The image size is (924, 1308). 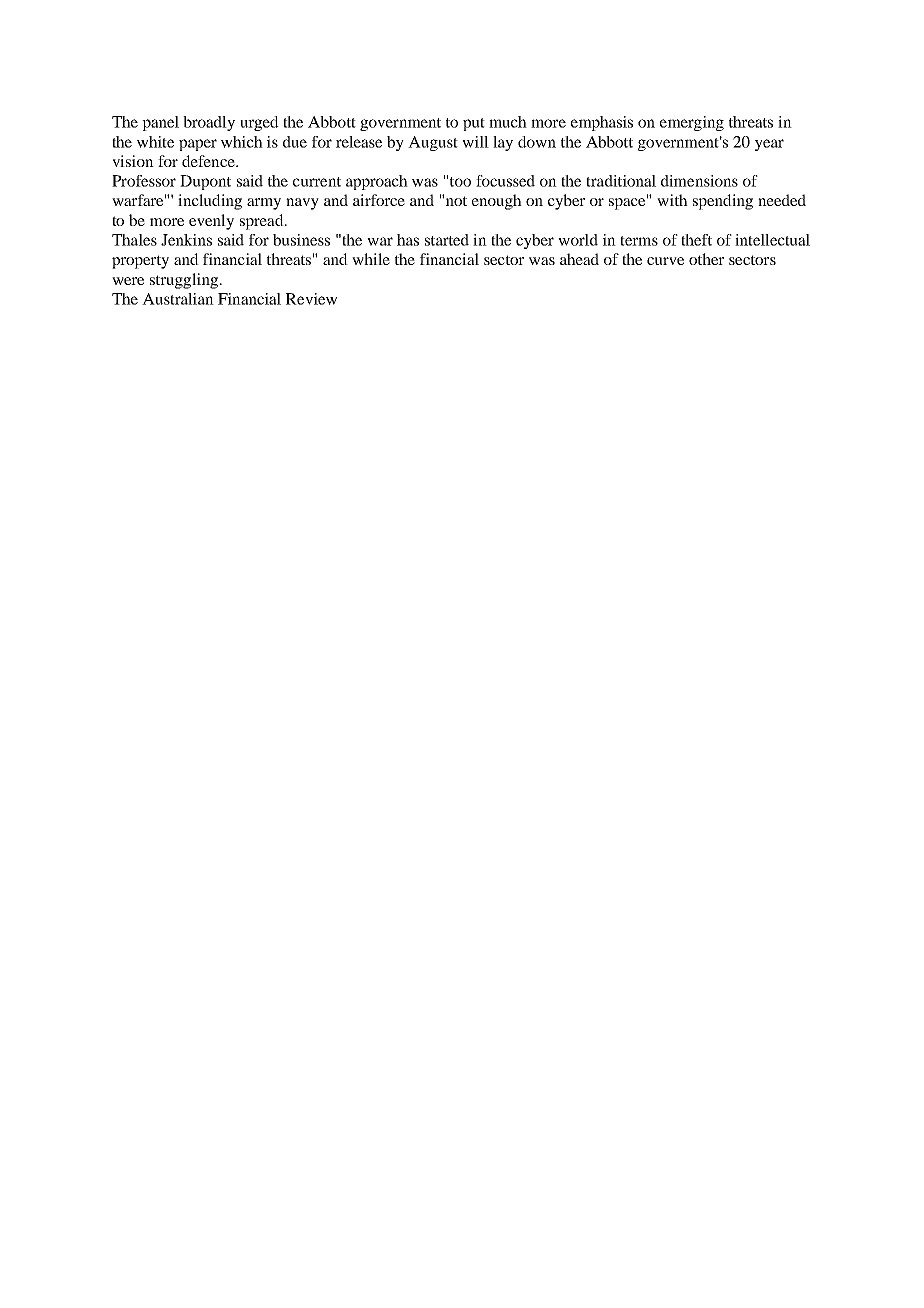 What do you see at coordinates (209, 123) in the screenshot?
I see `broadly` at bounding box center [209, 123].
